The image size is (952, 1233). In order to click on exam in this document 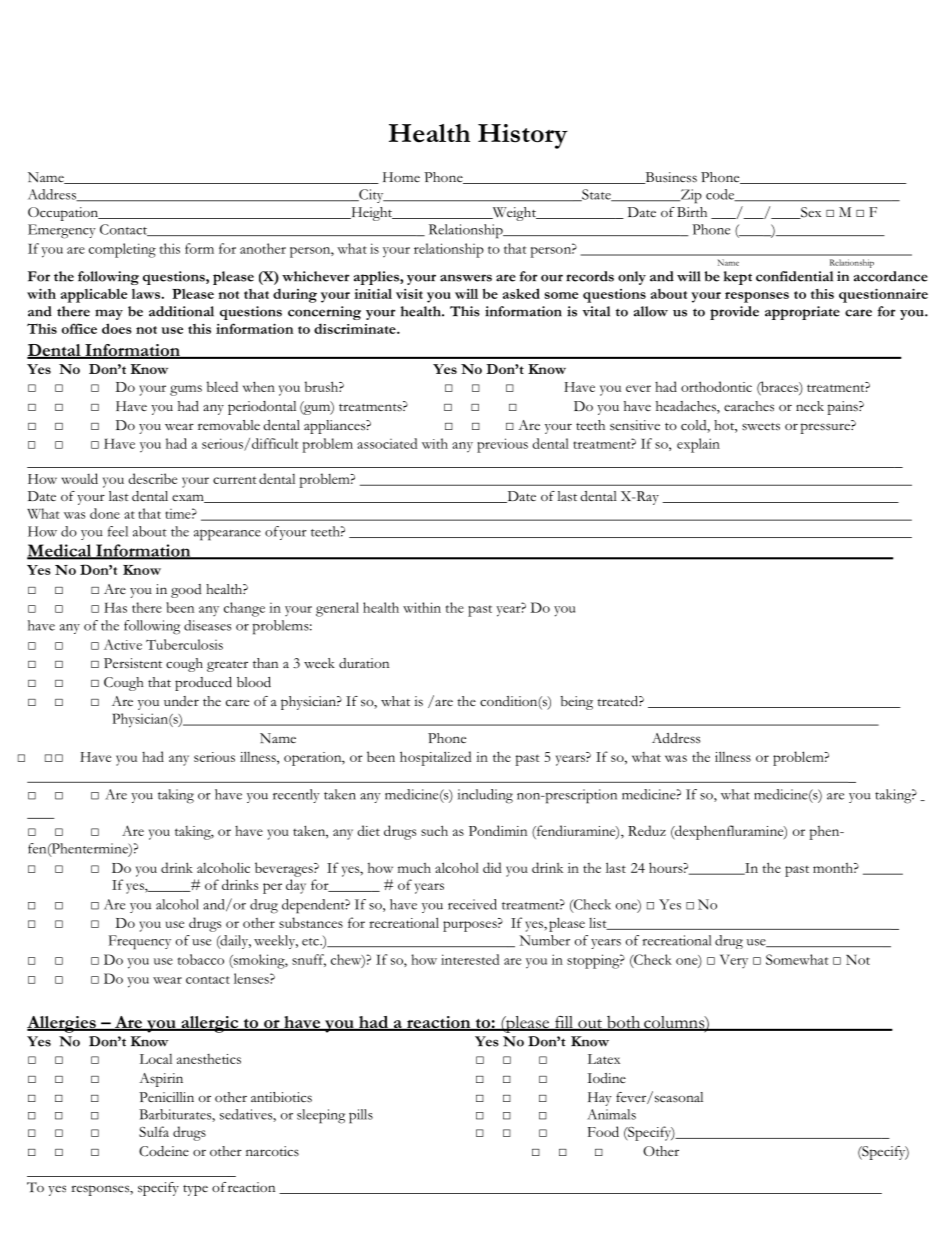, I will do `click(189, 498)`.
